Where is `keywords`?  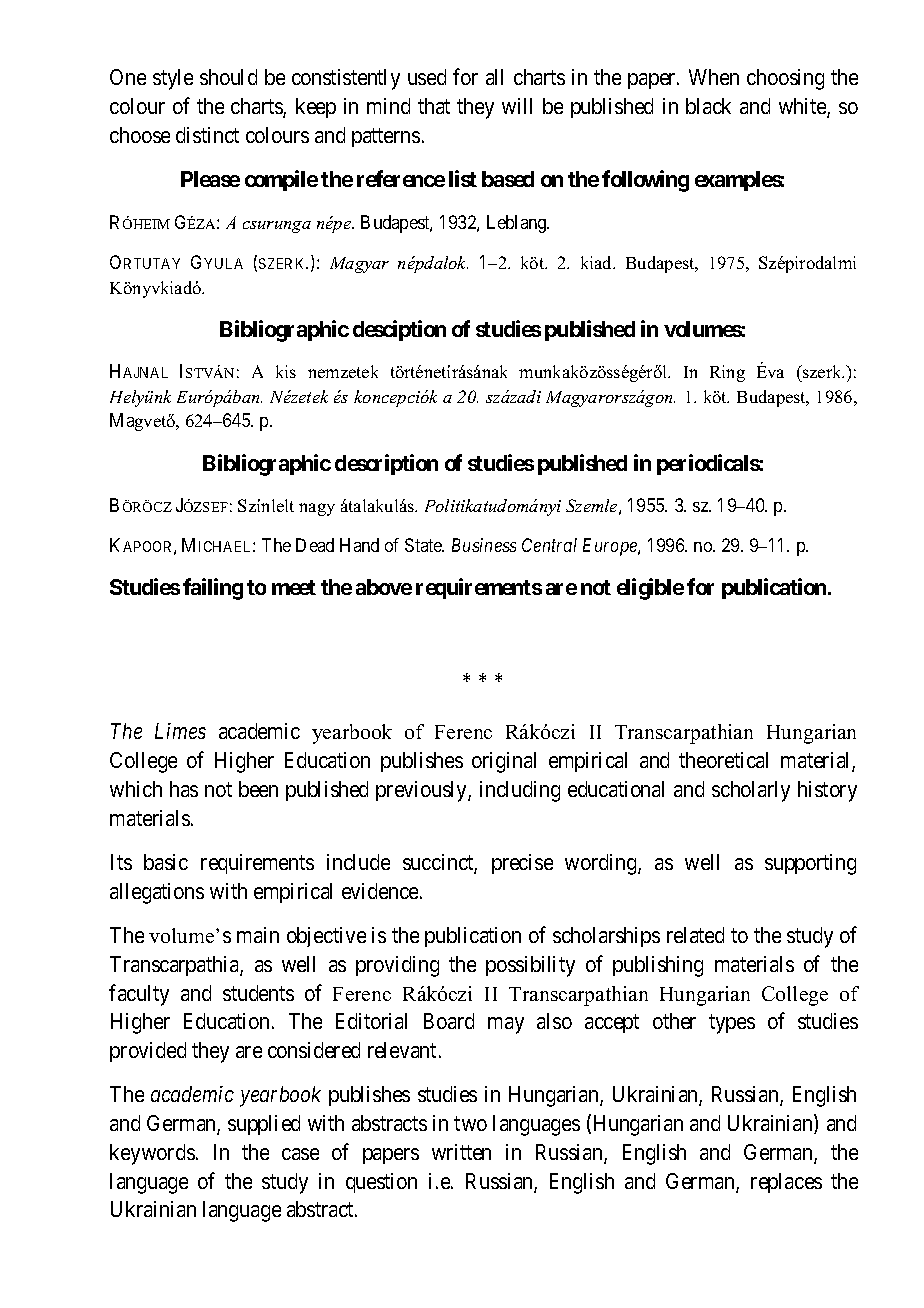
keywords is located at coordinates (152, 1154).
